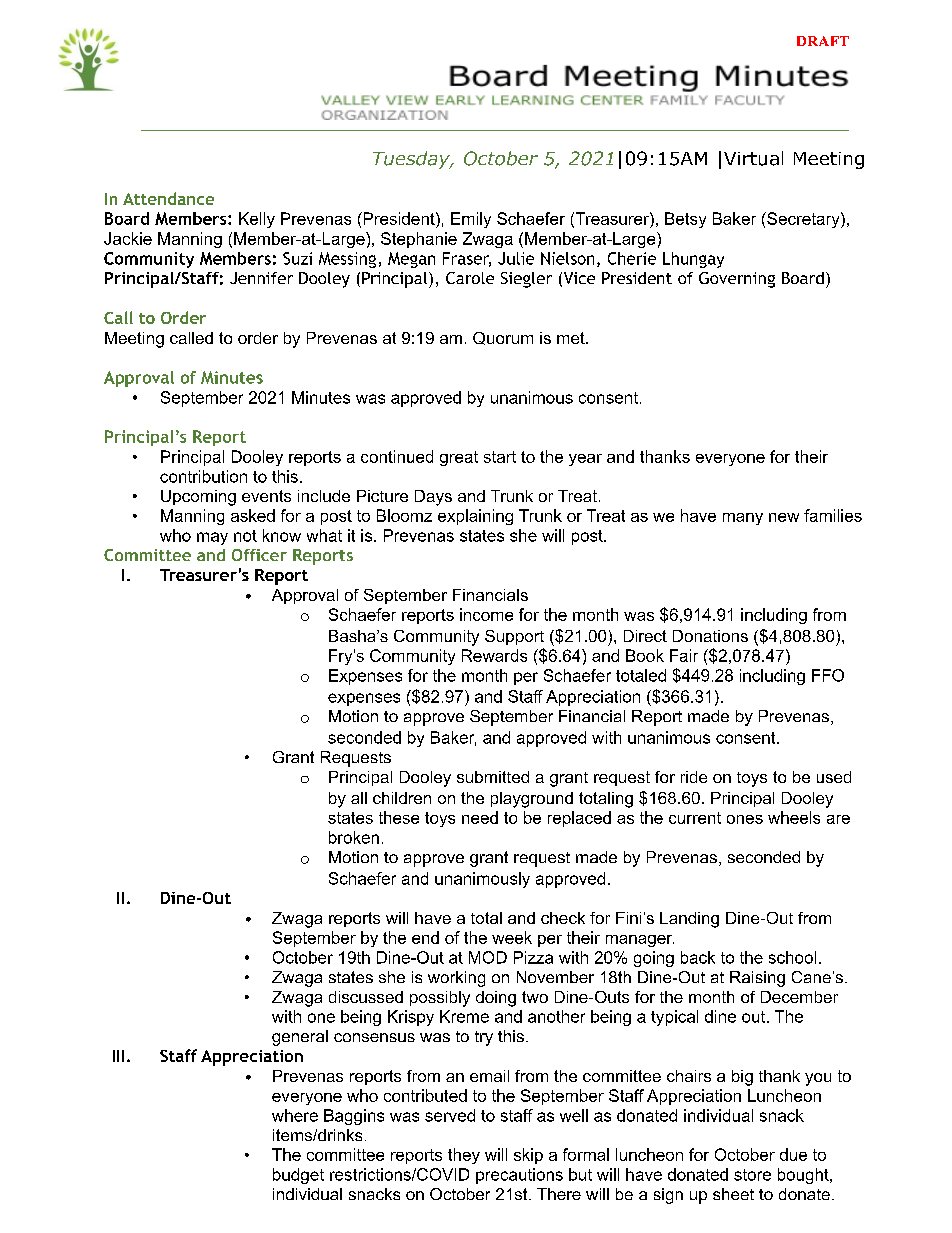 The width and height of the screenshot is (952, 1233). What do you see at coordinates (203, 476) in the screenshot?
I see `contribution` at bounding box center [203, 476].
